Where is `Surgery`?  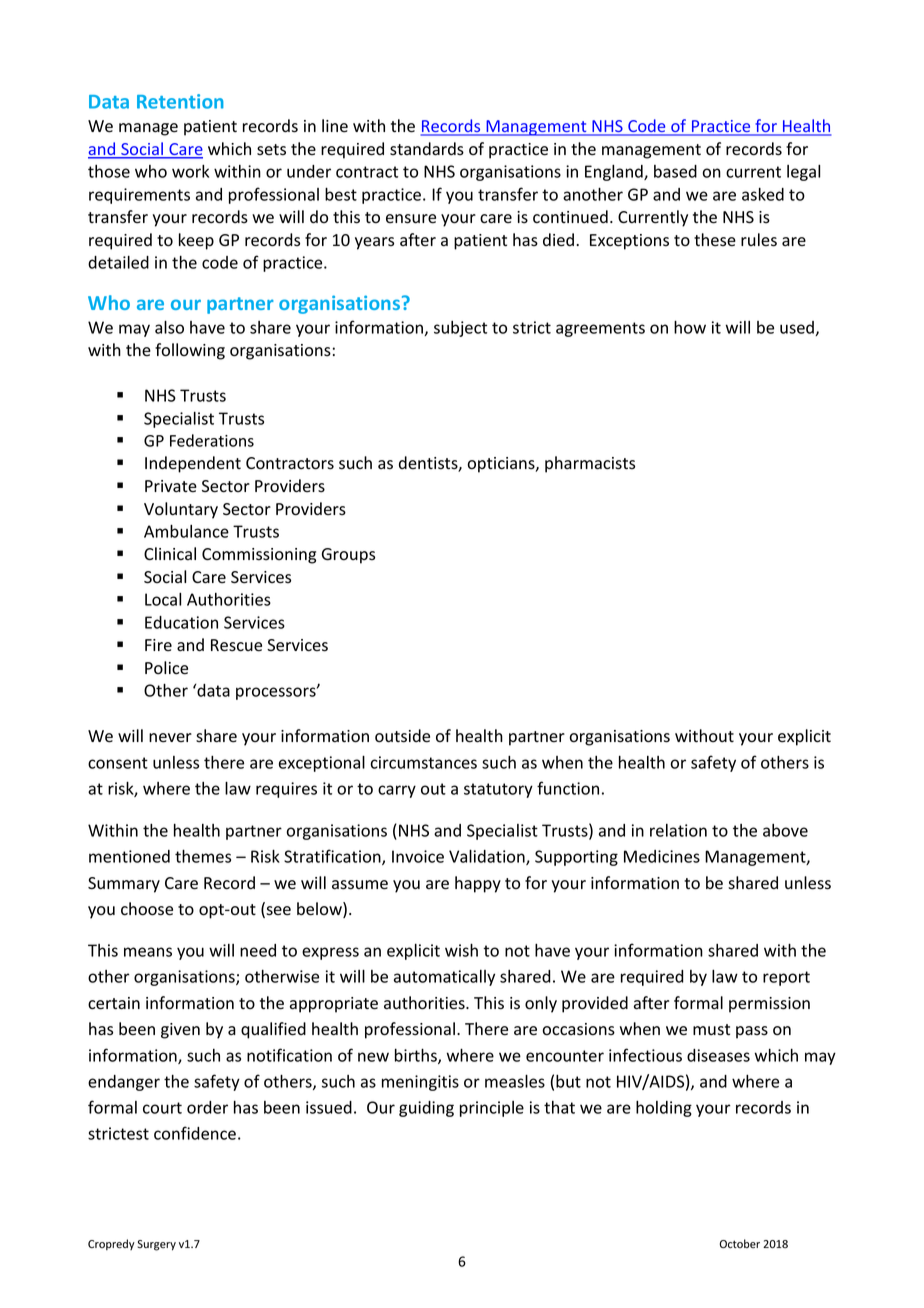 Surgery is located at coordinates (157, 1245).
